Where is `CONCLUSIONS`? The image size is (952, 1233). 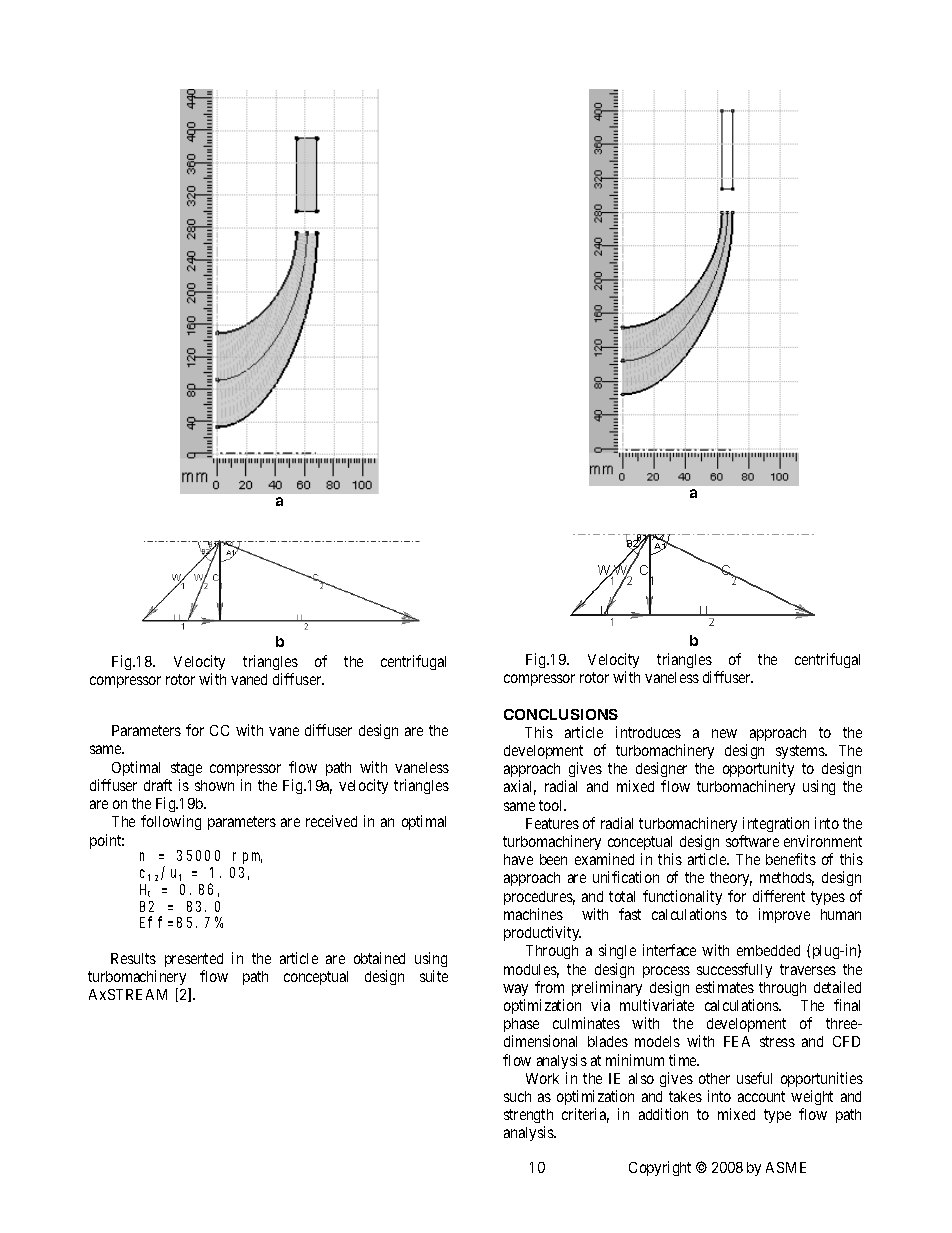
CONCLUSIONS is located at coordinates (561, 714).
